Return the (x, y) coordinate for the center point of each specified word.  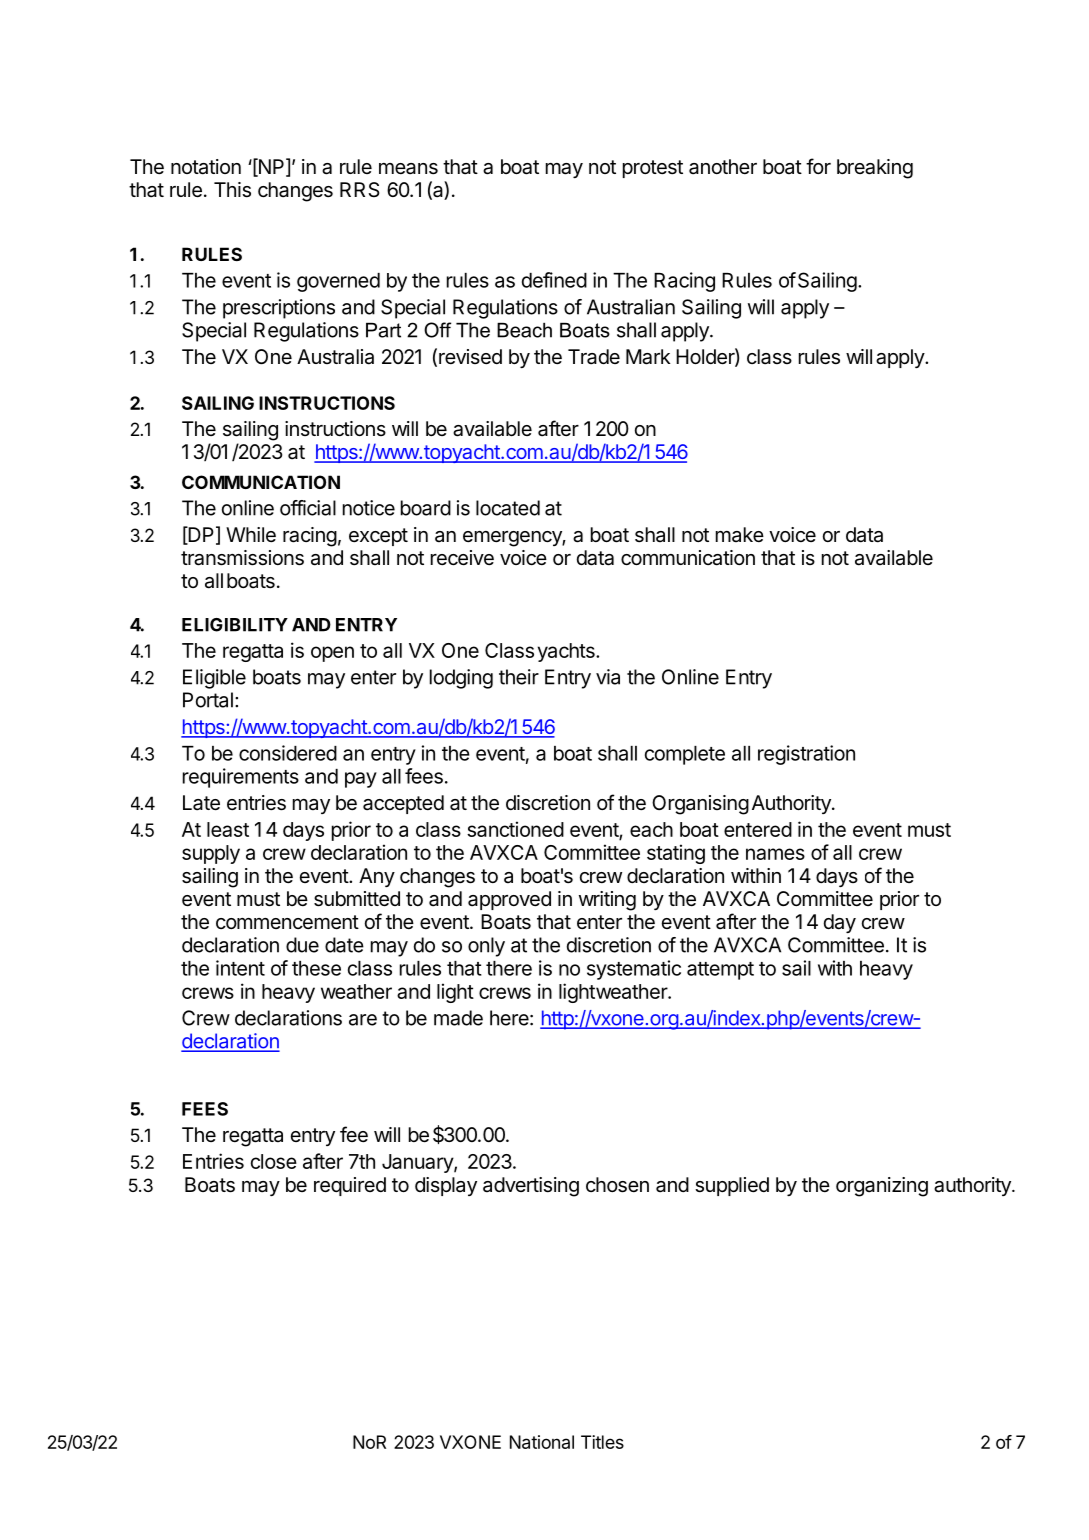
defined (554, 280)
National (542, 1442)
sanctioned (515, 829)
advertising (531, 1187)
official (308, 508)
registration (806, 755)
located (508, 508)
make (740, 534)
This (232, 190)
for (818, 166)
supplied (732, 1186)
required (350, 1186)
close (274, 1161)
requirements (241, 778)
